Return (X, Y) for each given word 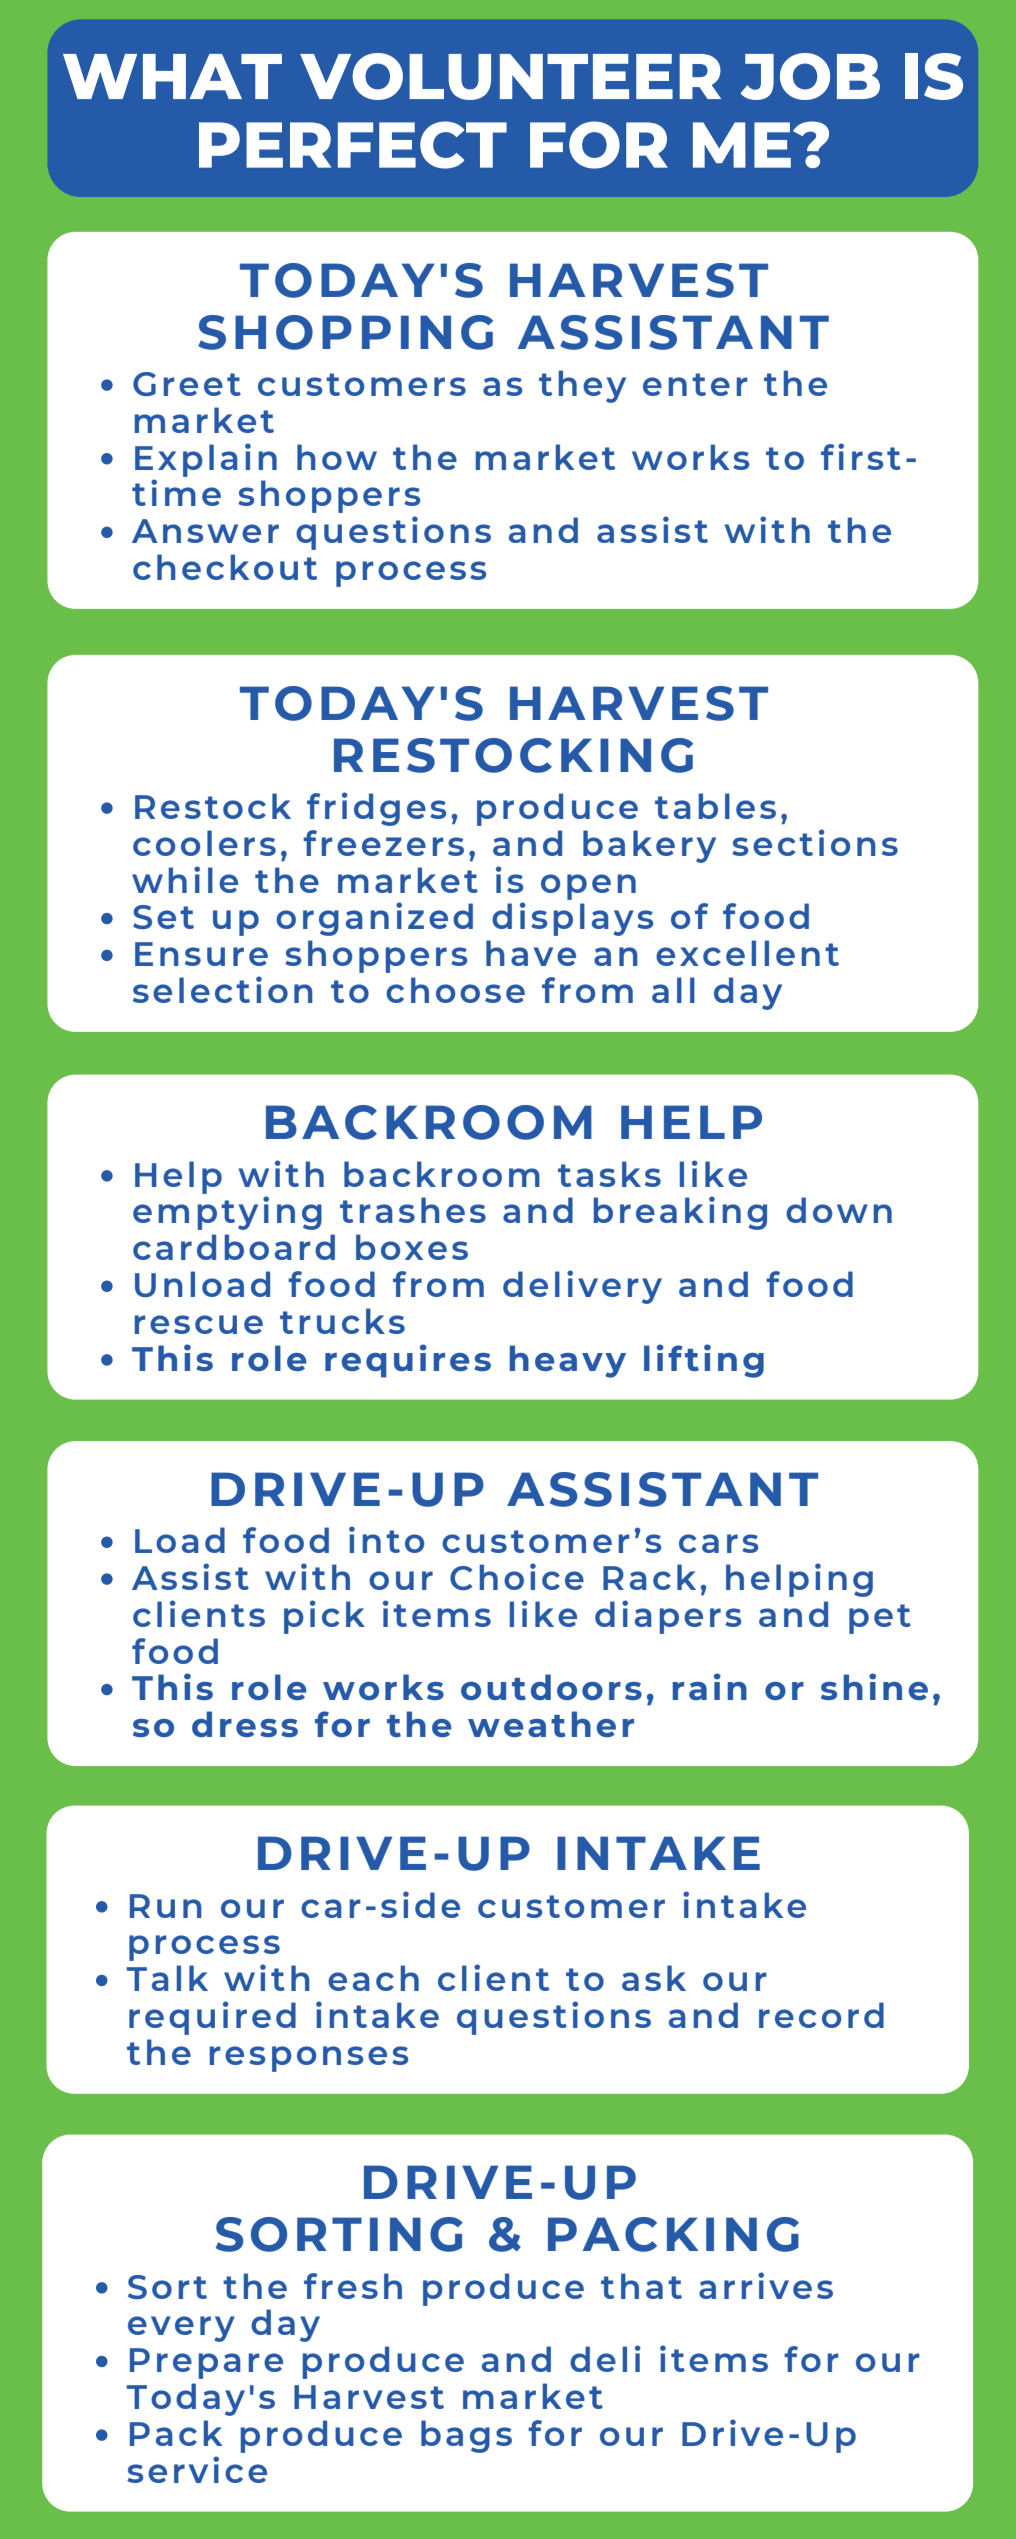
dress (245, 1724)
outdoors (551, 1687)
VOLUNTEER (510, 76)
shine (874, 1686)
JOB (810, 76)
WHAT (172, 76)
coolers (204, 843)
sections (815, 842)
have (531, 953)
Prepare (206, 2363)
